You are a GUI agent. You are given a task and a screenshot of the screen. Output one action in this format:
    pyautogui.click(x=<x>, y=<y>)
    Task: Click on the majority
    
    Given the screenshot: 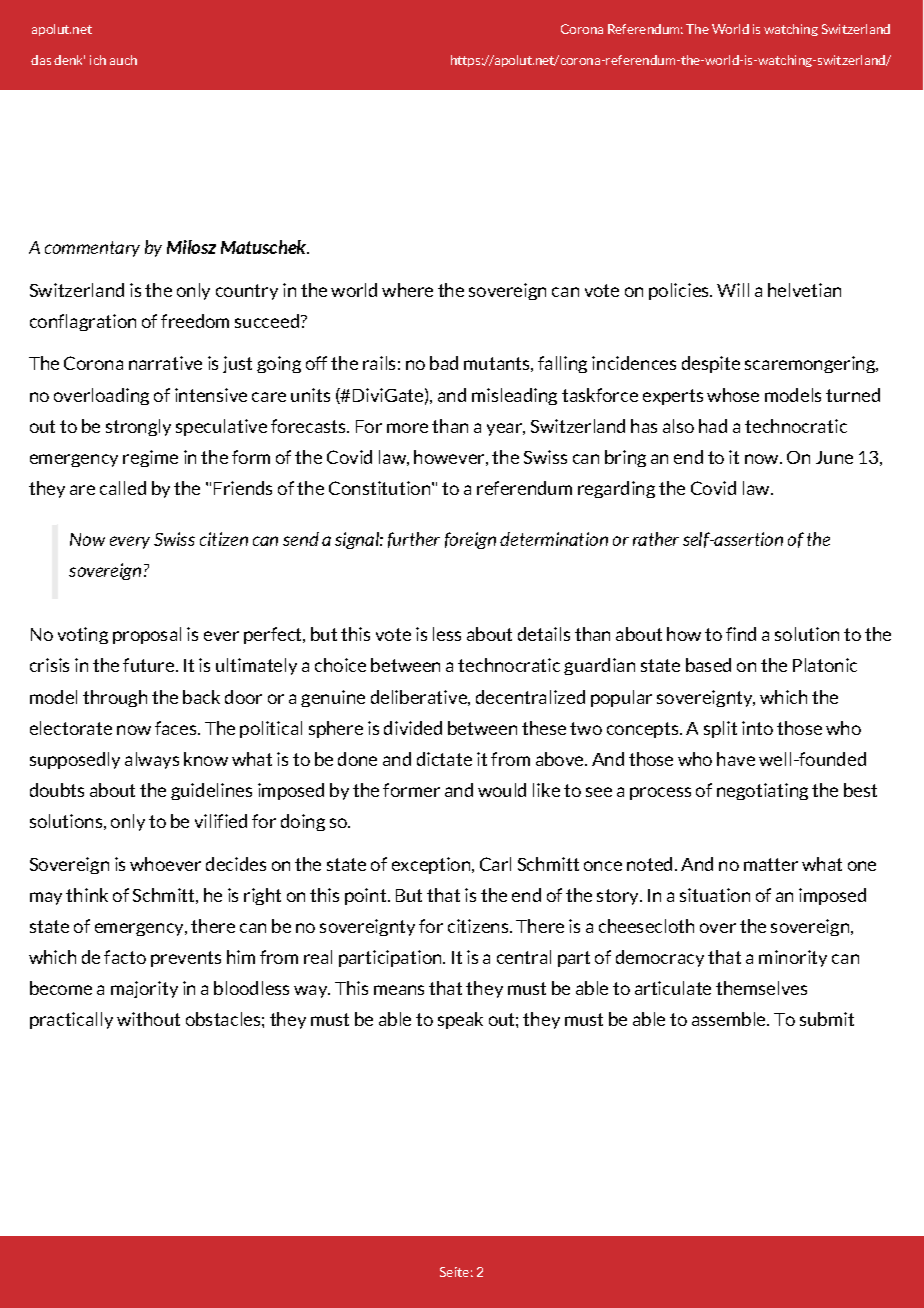 What is the action you would take?
    pyautogui.click(x=144, y=989)
